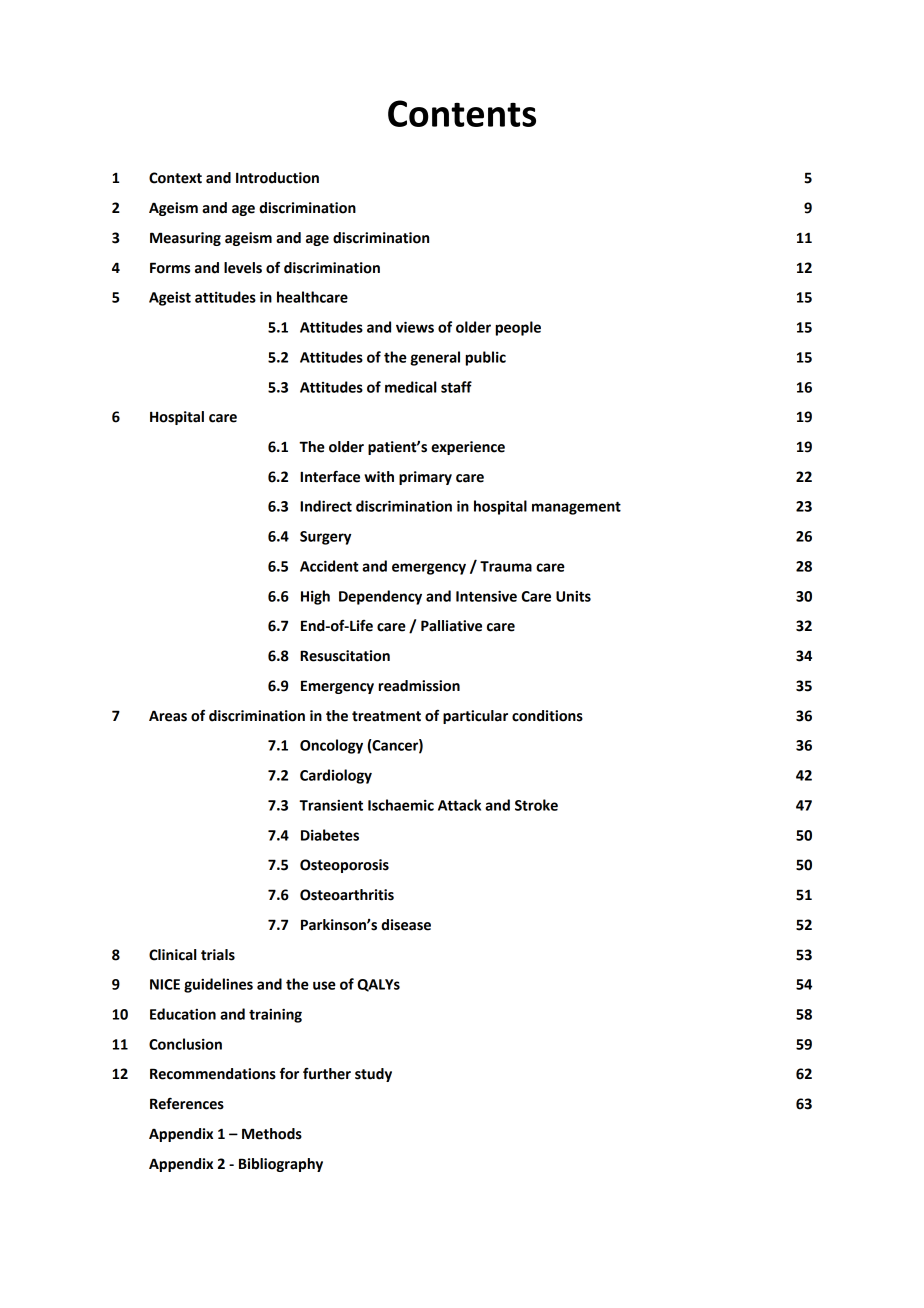 The height and width of the document is (1308, 924). What do you see at coordinates (168, 716) in the document?
I see `Areas` at bounding box center [168, 716].
